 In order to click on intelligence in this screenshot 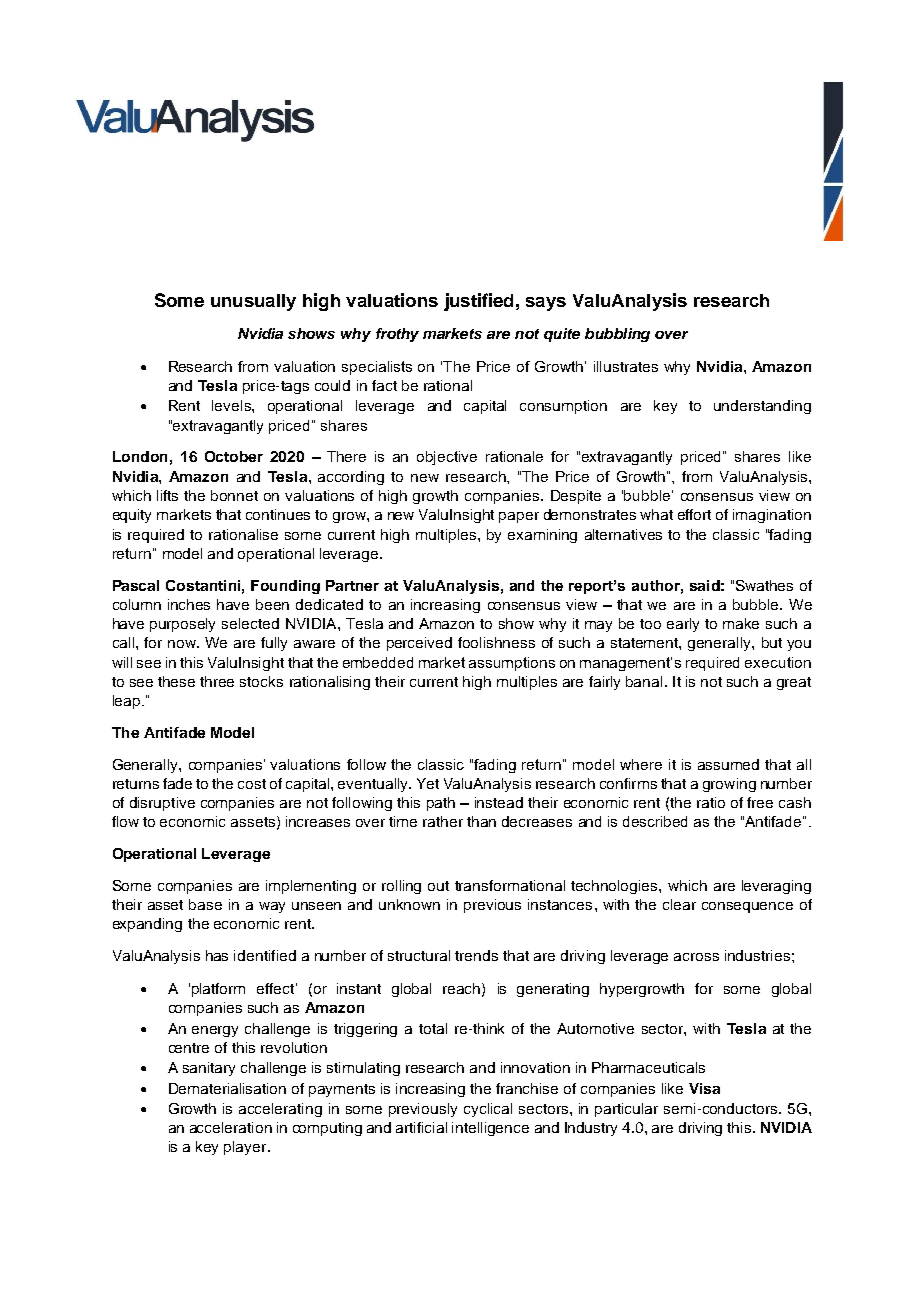, I will do `click(490, 1129)`.
